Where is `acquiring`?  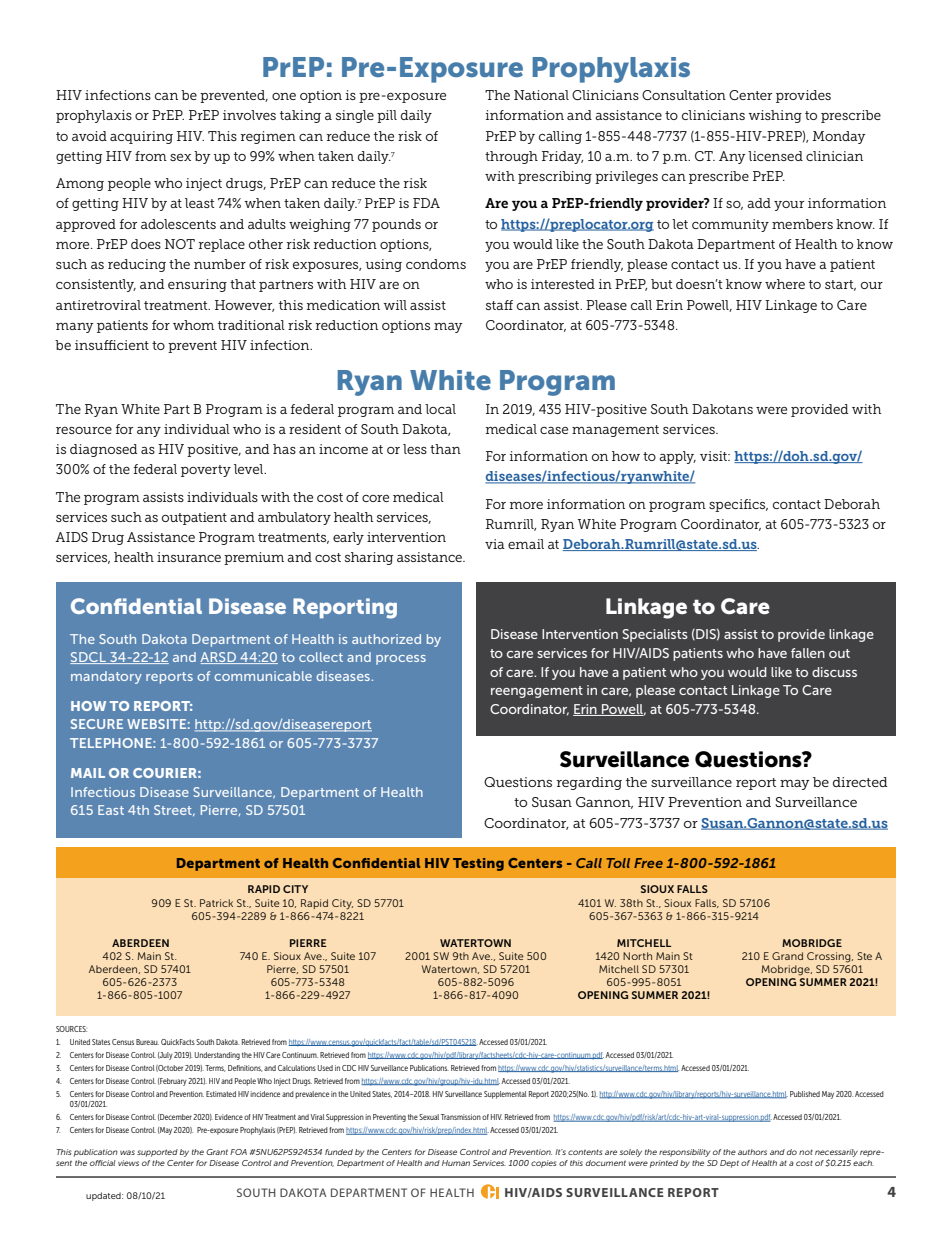
acquiring is located at coordinates (141, 137).
